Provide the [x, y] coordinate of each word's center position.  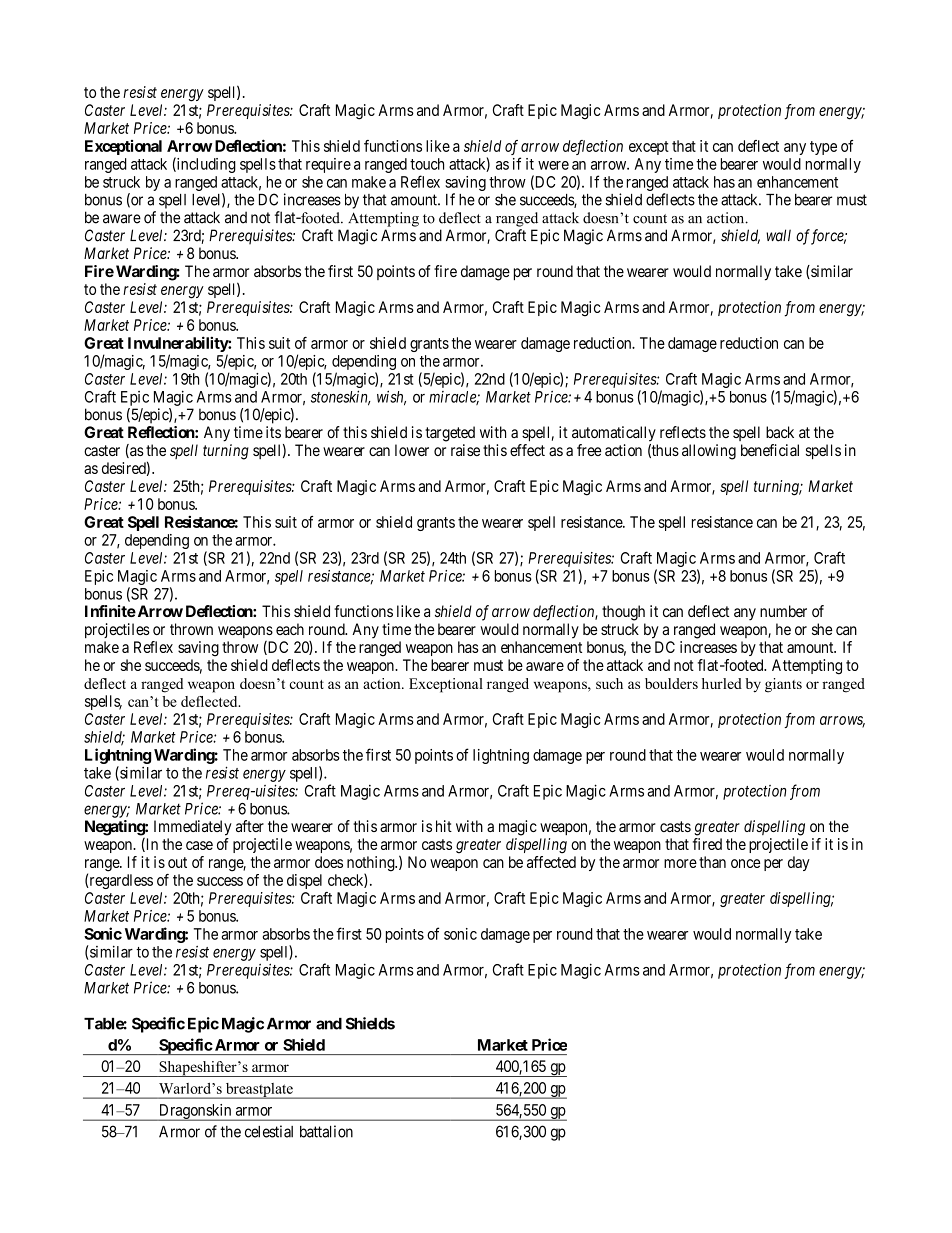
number [783, 611]
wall [778, 235]
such [609, 683]
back [780, 432]
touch [427, 164]
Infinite [110, 611]
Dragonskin [195, 1112]
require [328, 165]
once [745, 863]
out [177, 862]
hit [444, 826]
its [273, 432]
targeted [450, 434]
